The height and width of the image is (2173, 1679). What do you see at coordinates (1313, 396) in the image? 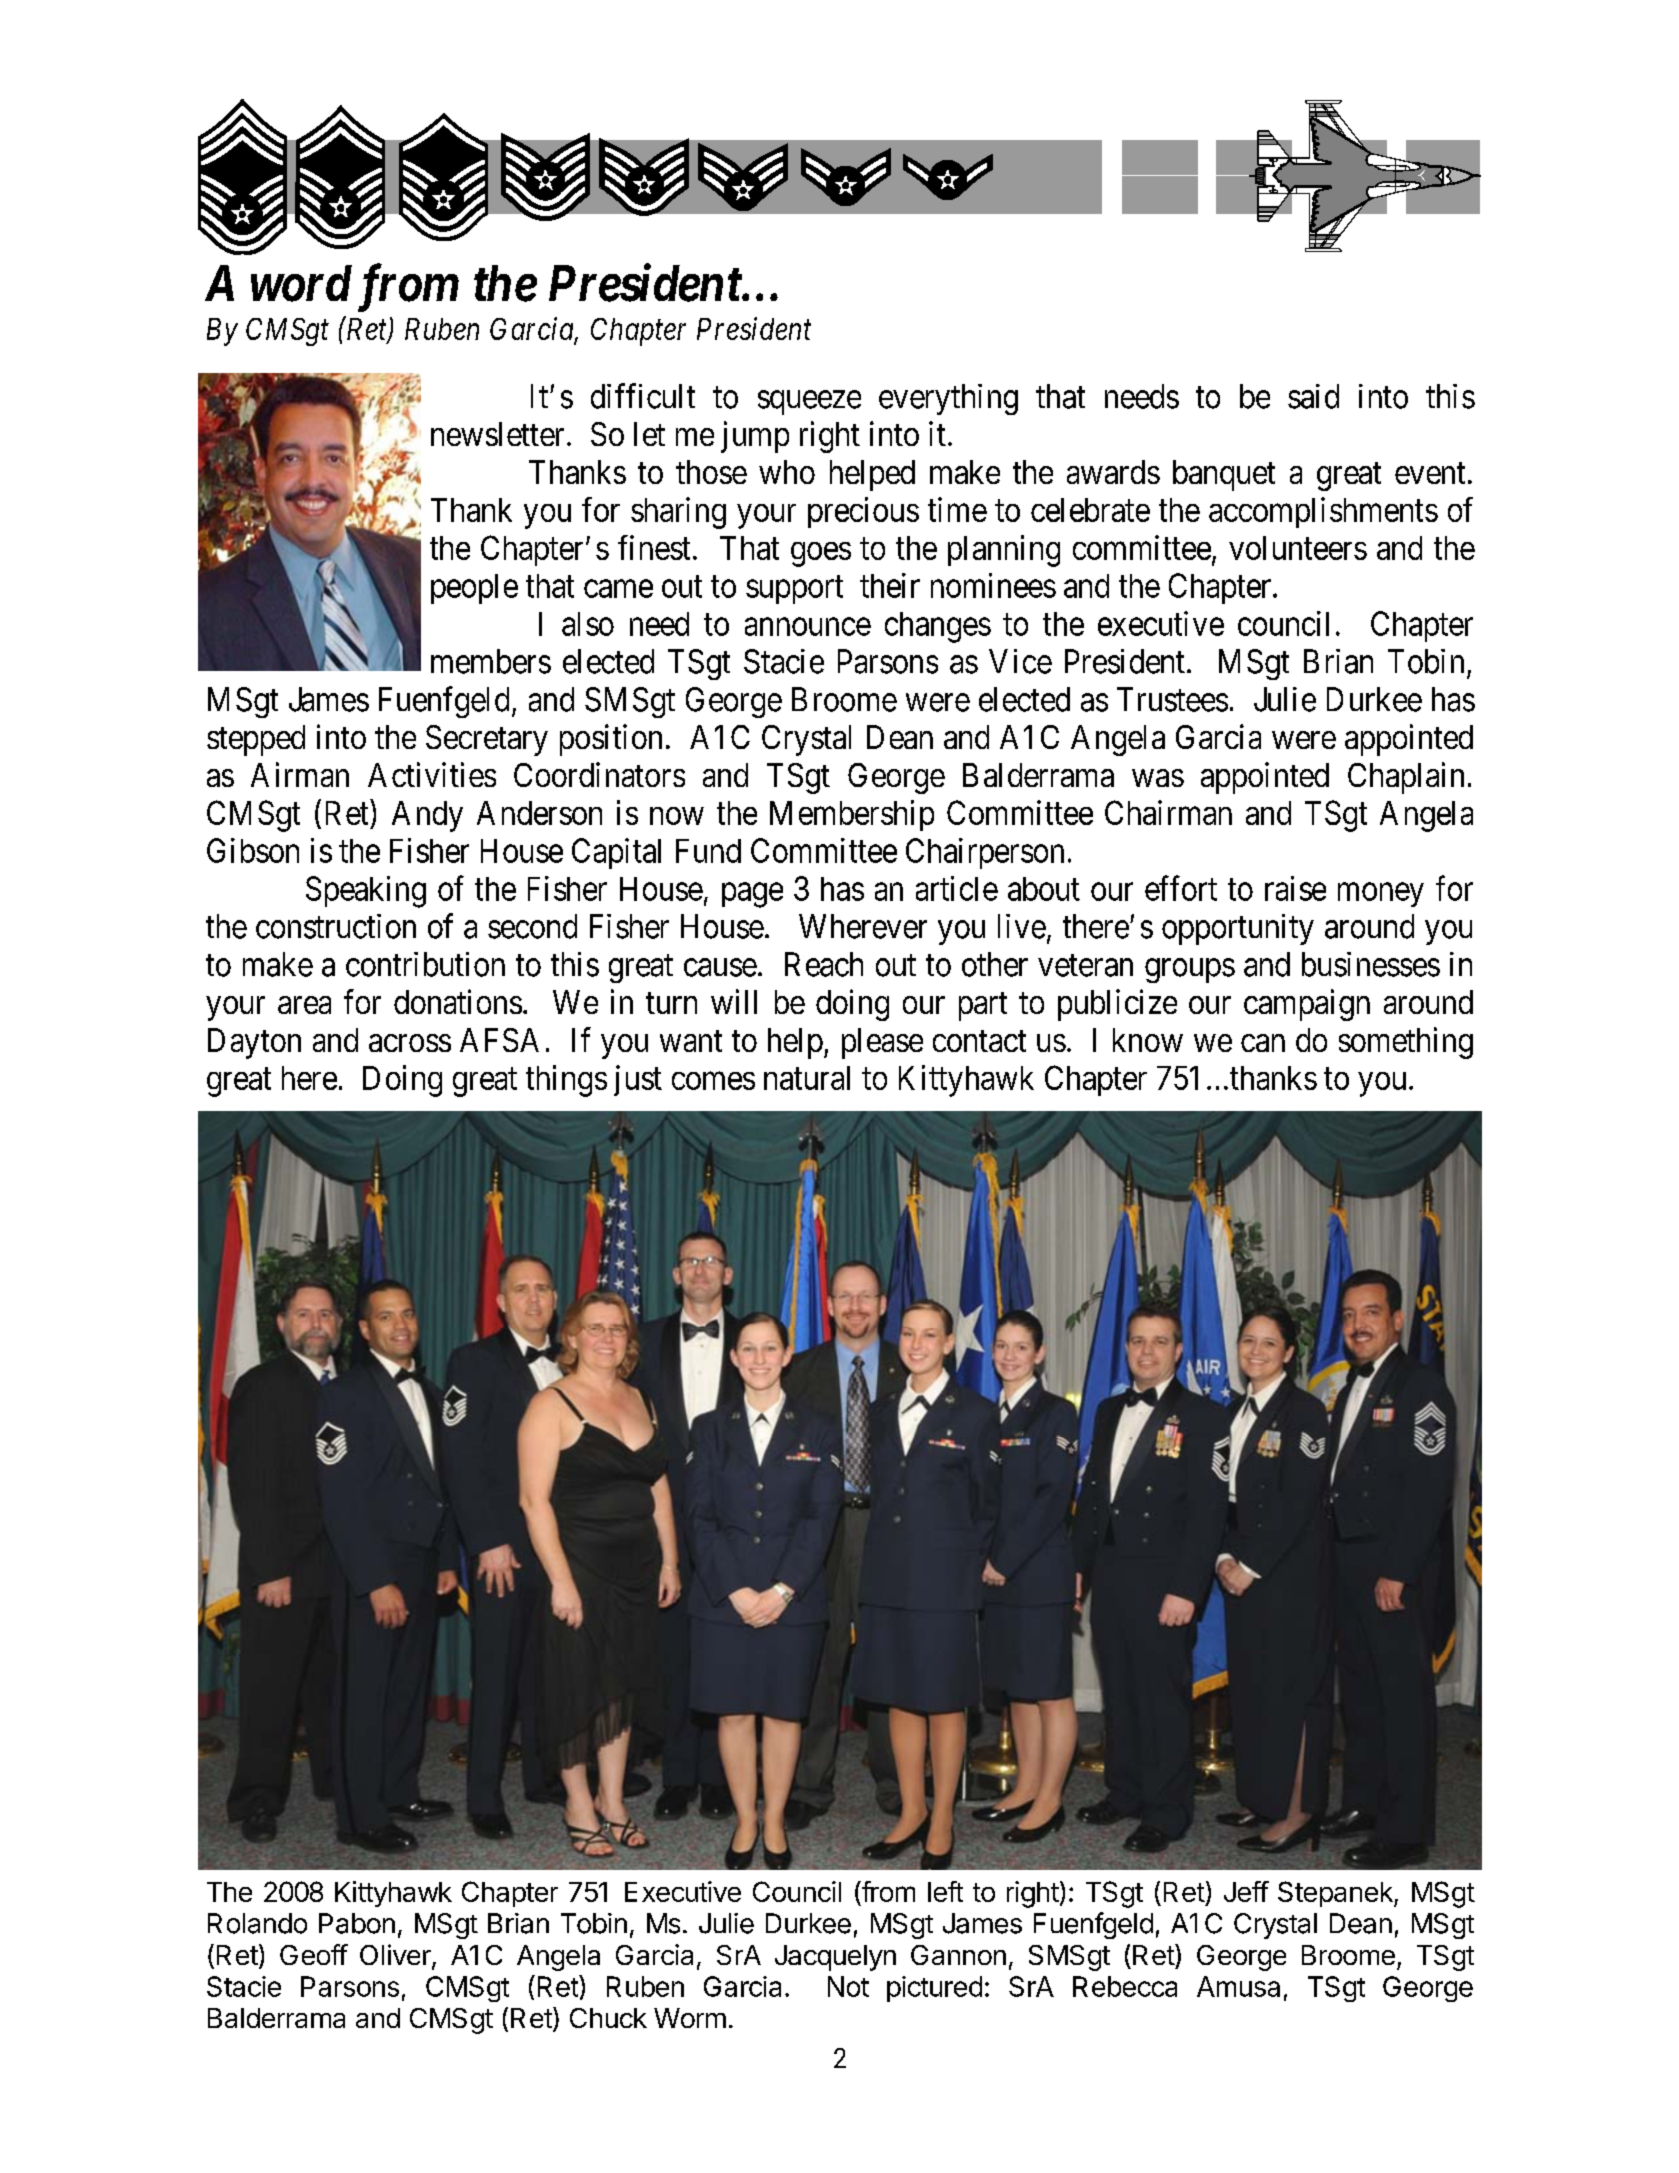
I see `said` at bounding box center [1313, 396].
